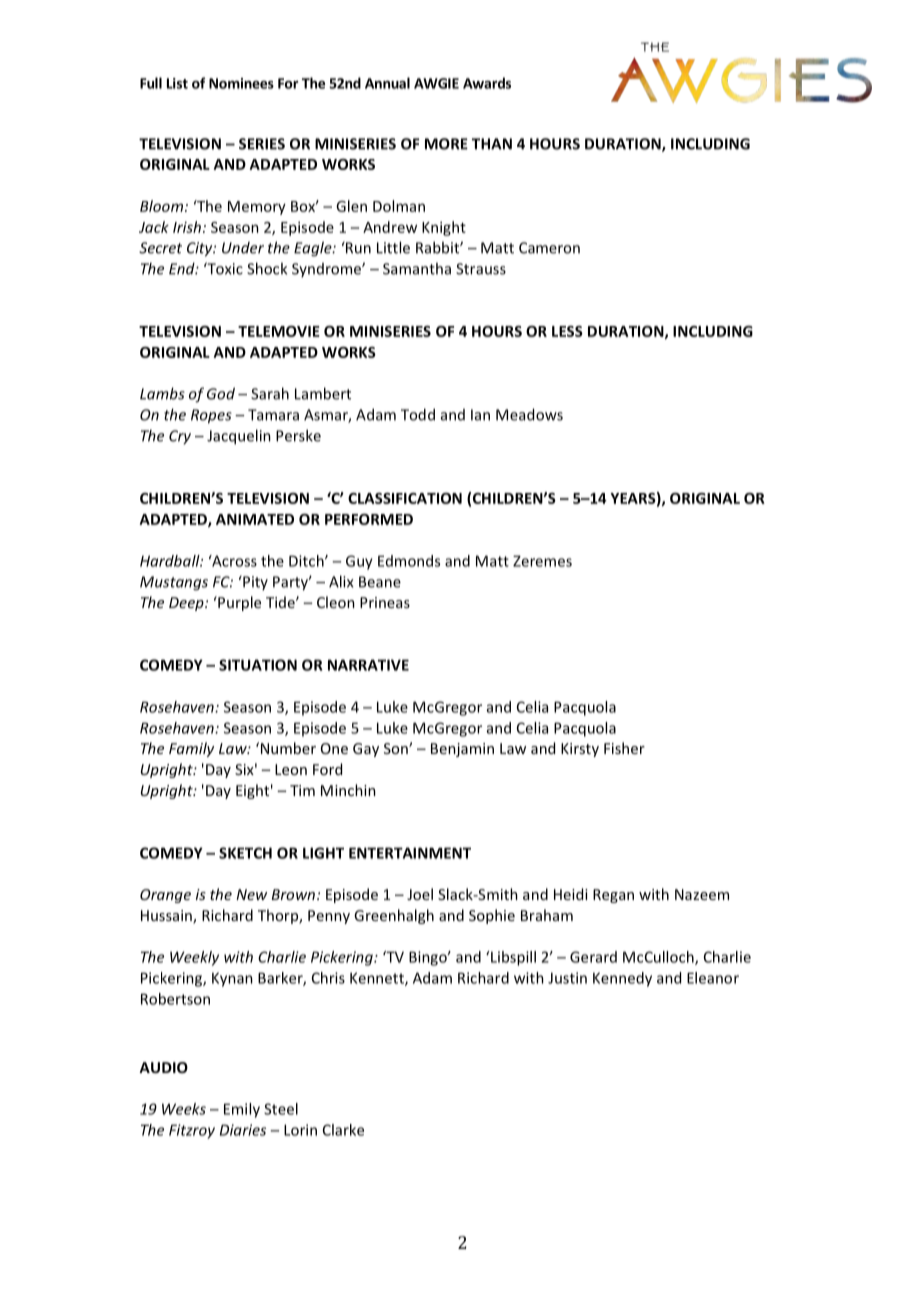 Image resolution: width=924 pixels, height=1308 pixels. I want to click on Edmonds, so click(409, 561).
